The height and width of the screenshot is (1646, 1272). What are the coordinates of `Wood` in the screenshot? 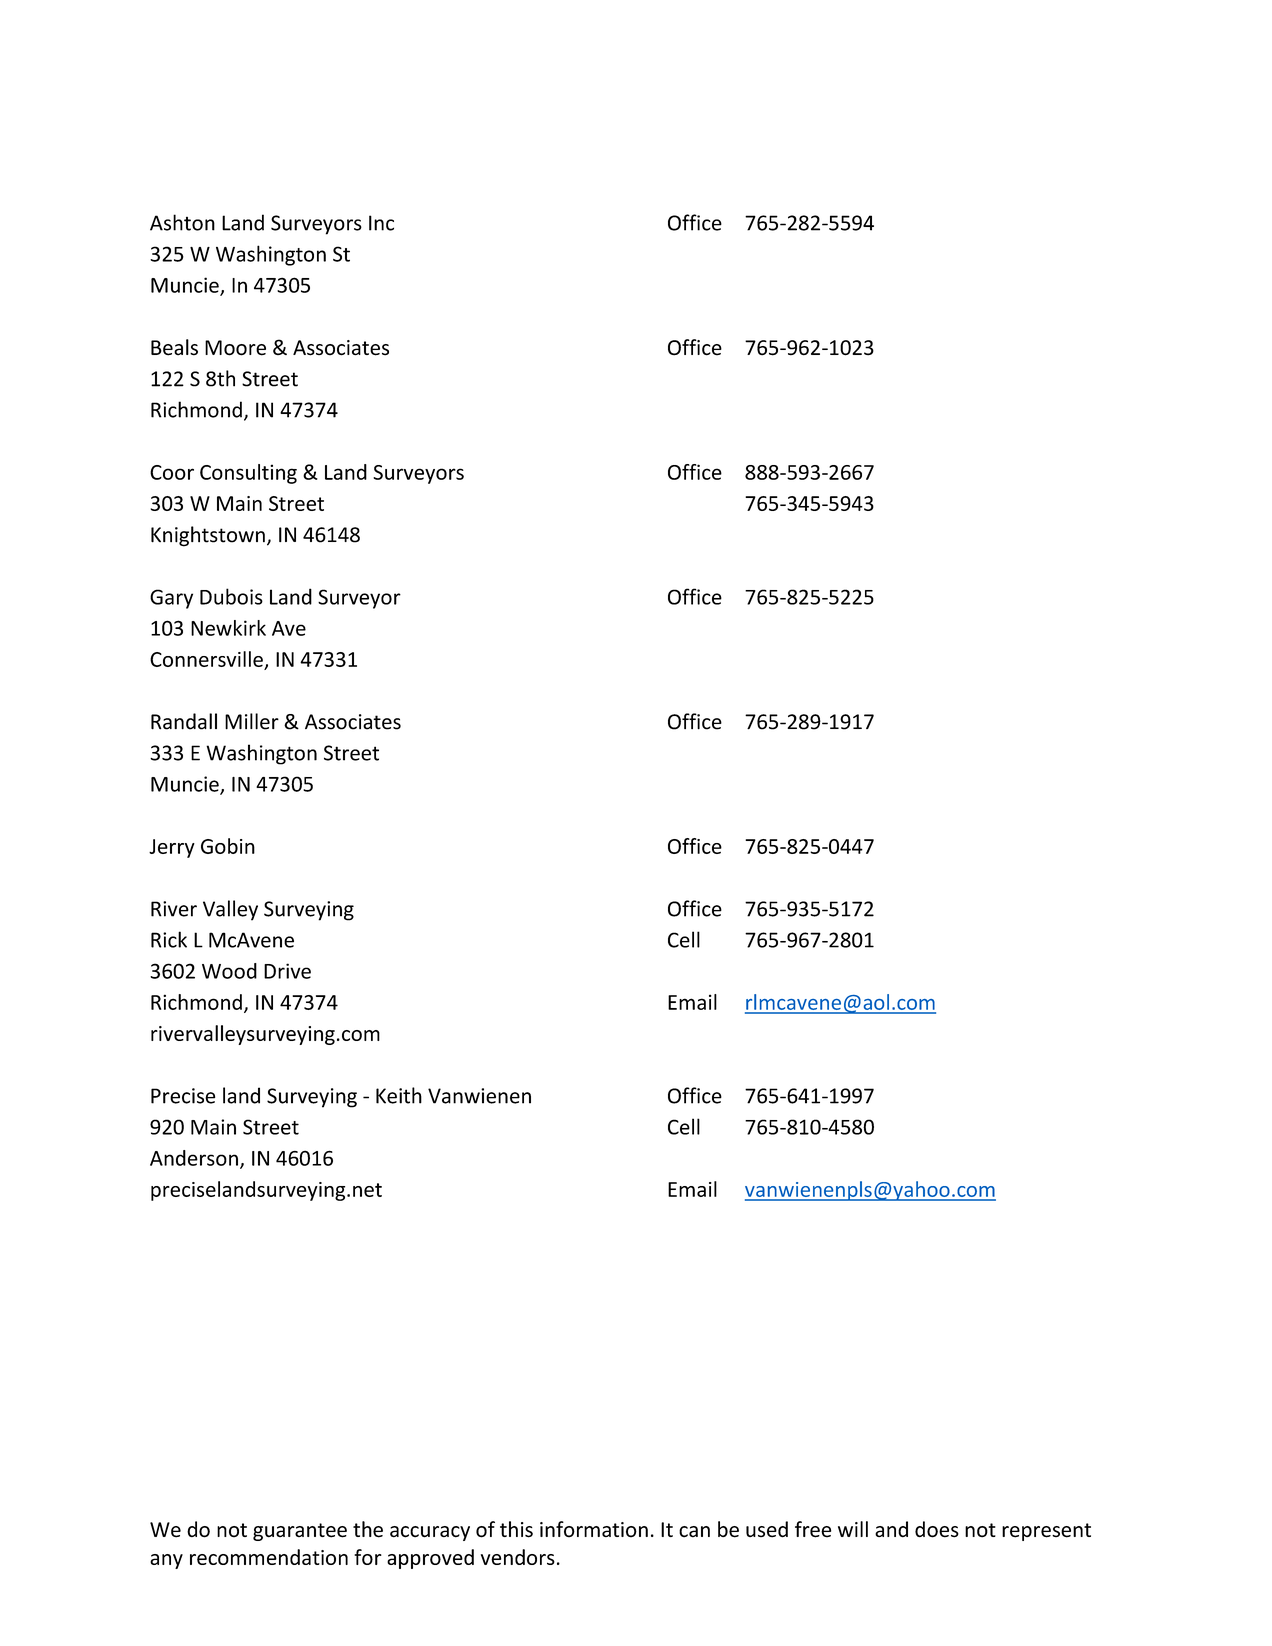 It's located at (229, 971).
